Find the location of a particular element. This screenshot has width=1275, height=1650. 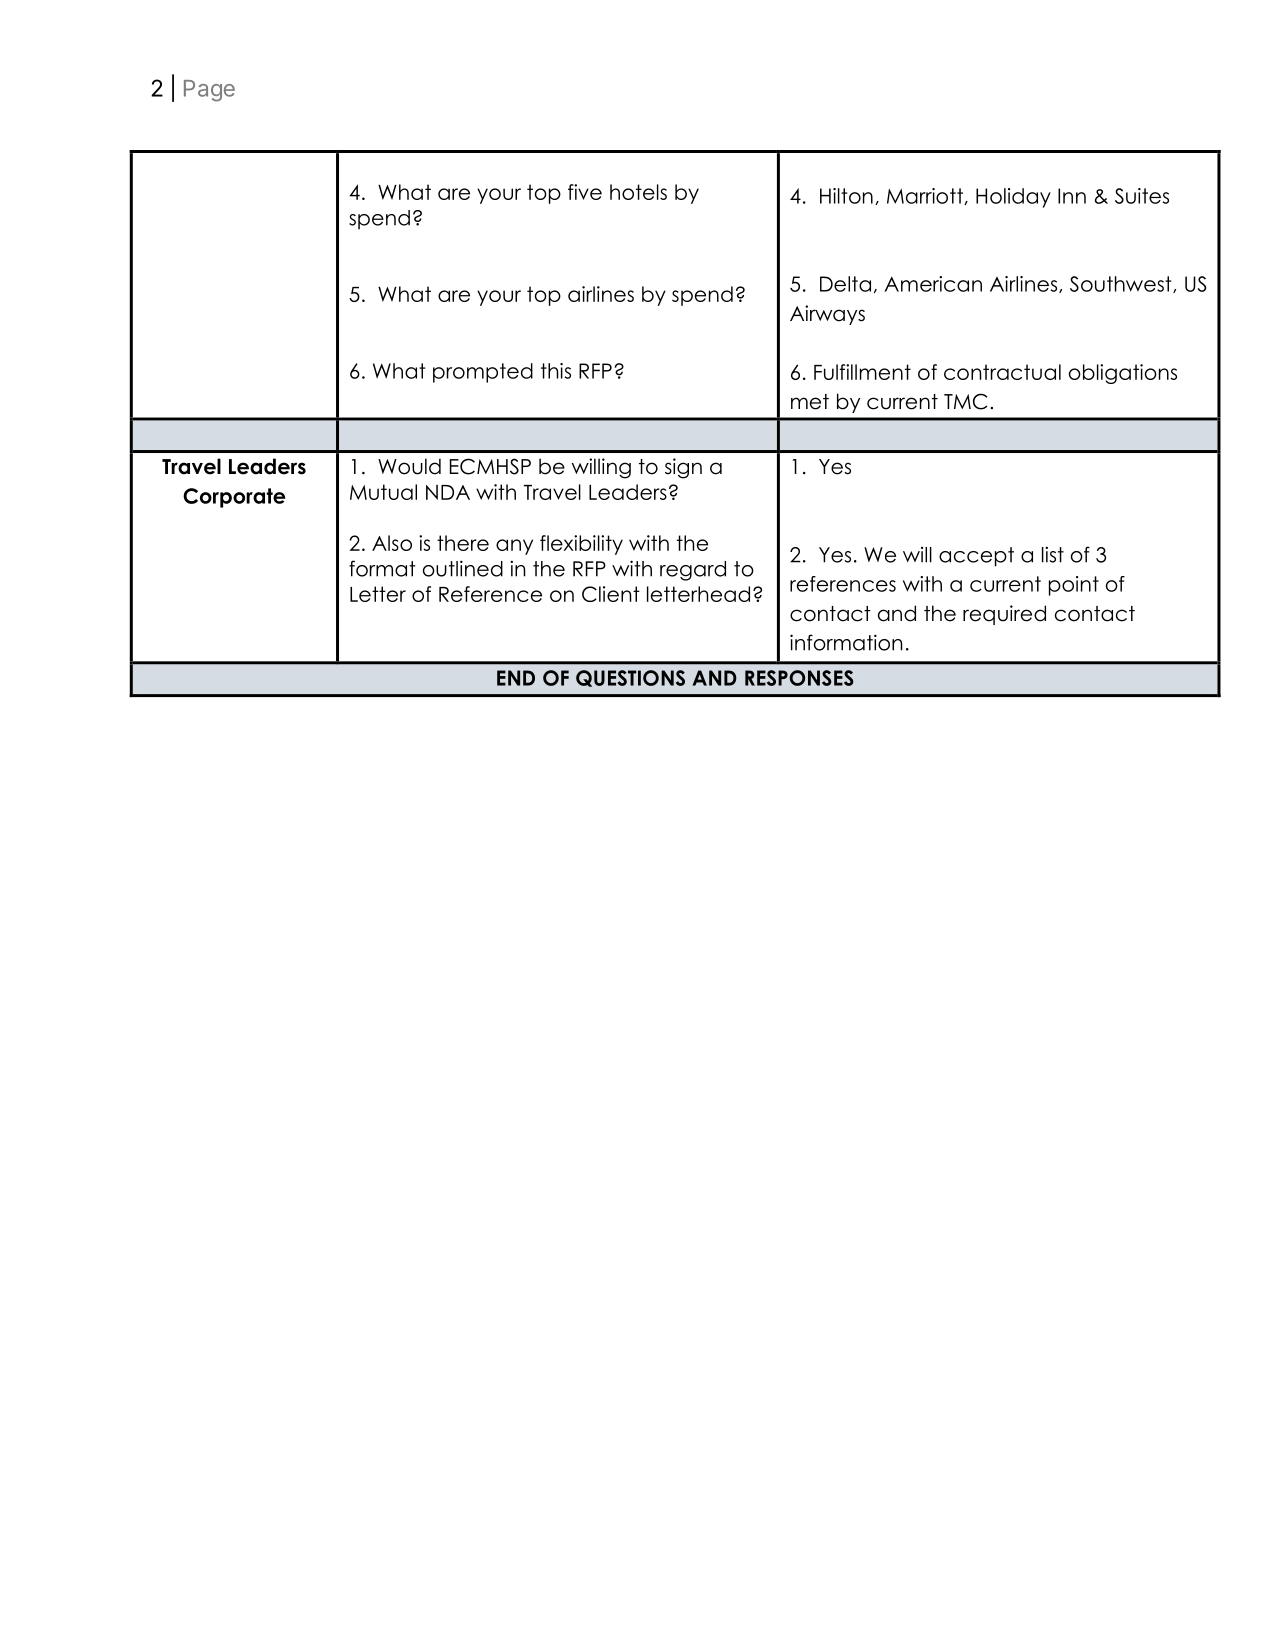

sign is located at coordinates (683, 468).
